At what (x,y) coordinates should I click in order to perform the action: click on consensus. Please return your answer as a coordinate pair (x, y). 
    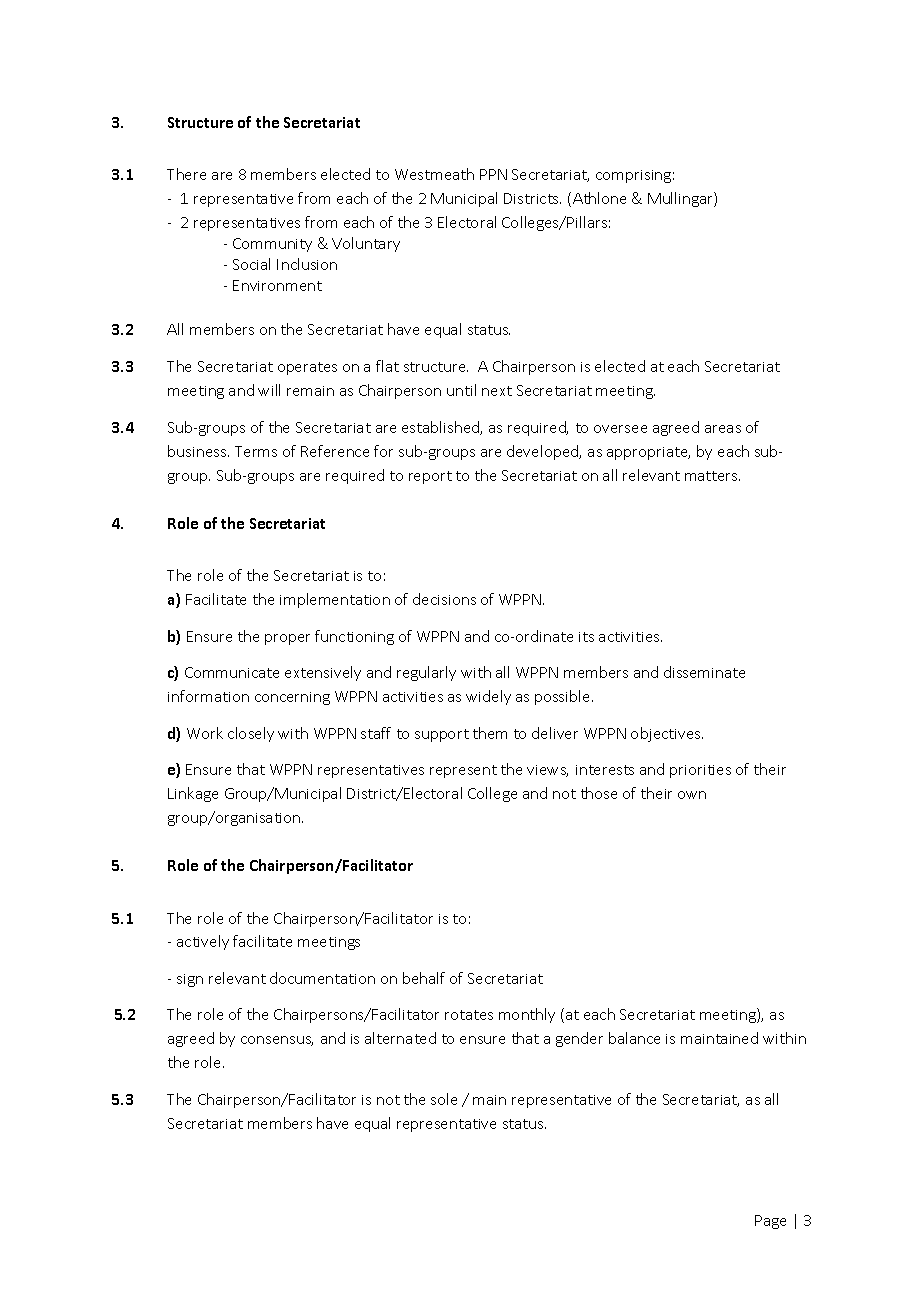
    Looking at the image, I should click on (277, 1041).
